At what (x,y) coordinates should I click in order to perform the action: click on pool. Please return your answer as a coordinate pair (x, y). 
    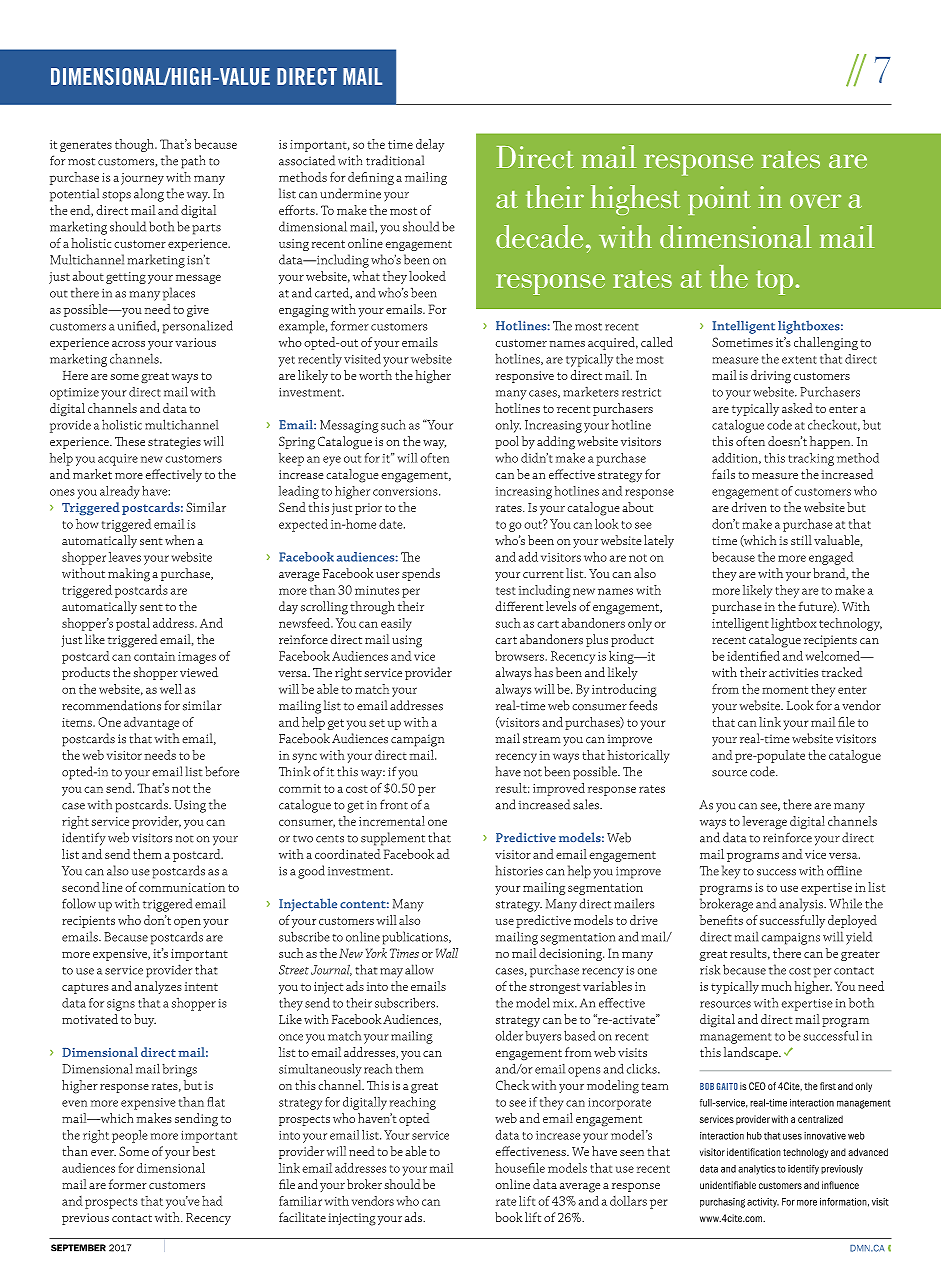
    Looking at the image, I should click on (507, 442).
